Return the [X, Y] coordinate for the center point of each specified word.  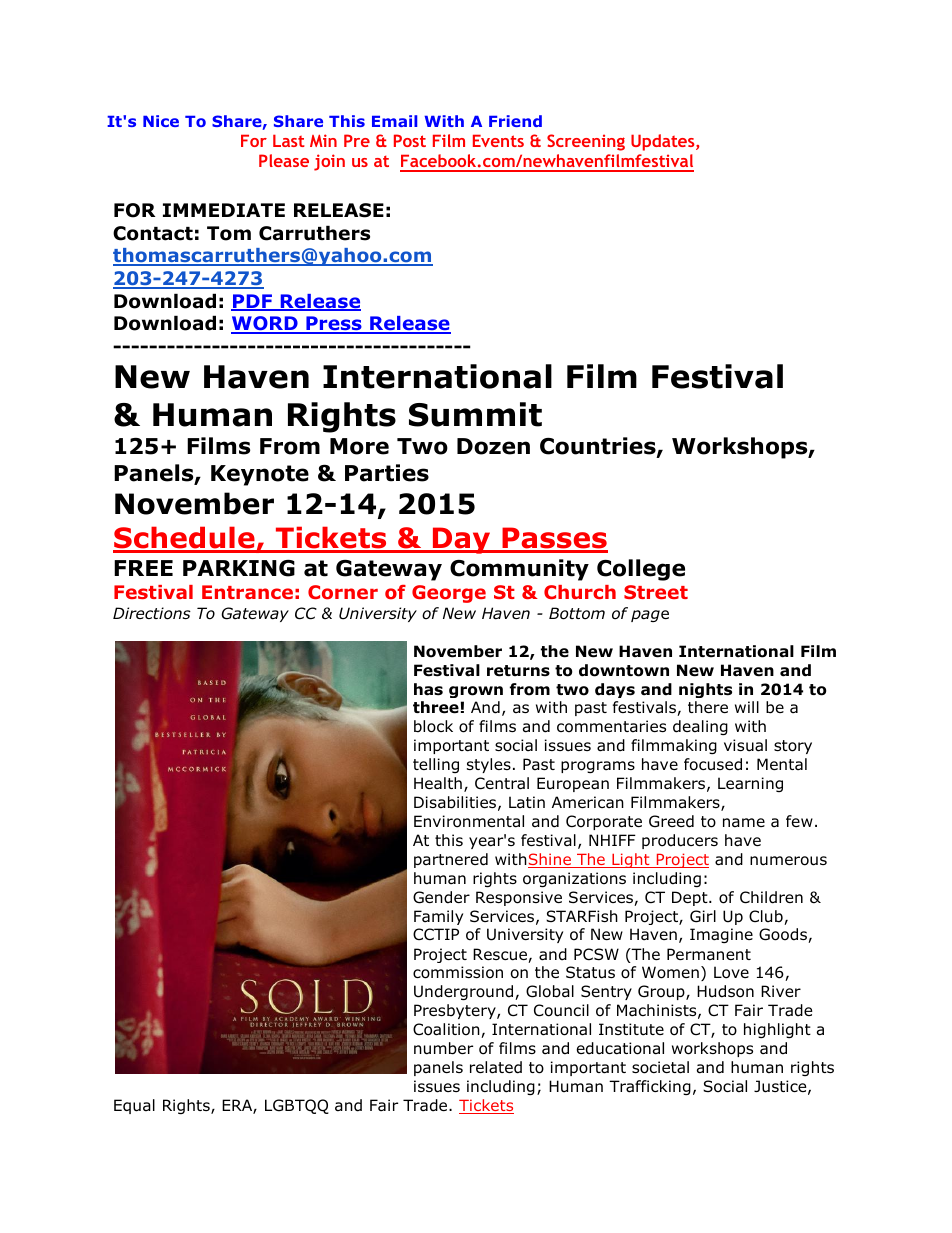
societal [660, 1067]
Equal [134, 1106]
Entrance [247, 592]
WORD [265, 325]
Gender [441, 897]
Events [498, 140]
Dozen [493, 446]
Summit [475, 414]
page [650, 616]
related [496, 1067]
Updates [664, 142]
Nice [161, 121]
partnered [451, 860]
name [744, 823]
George [449, 594]
